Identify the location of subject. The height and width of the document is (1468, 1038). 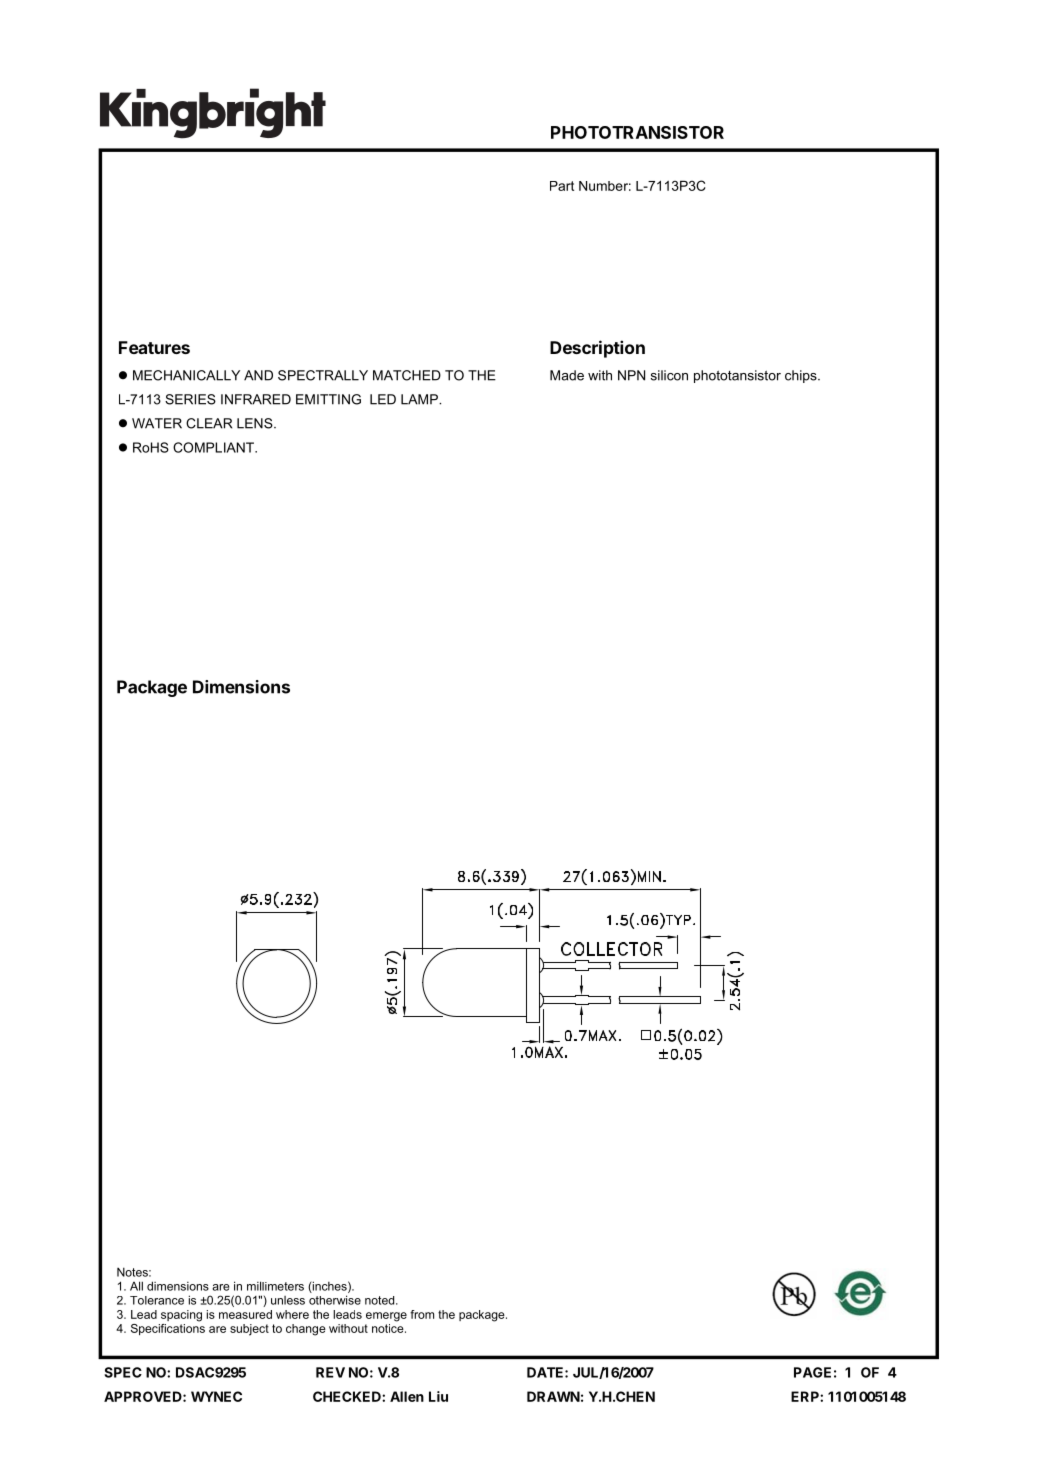
(249, 1330).
